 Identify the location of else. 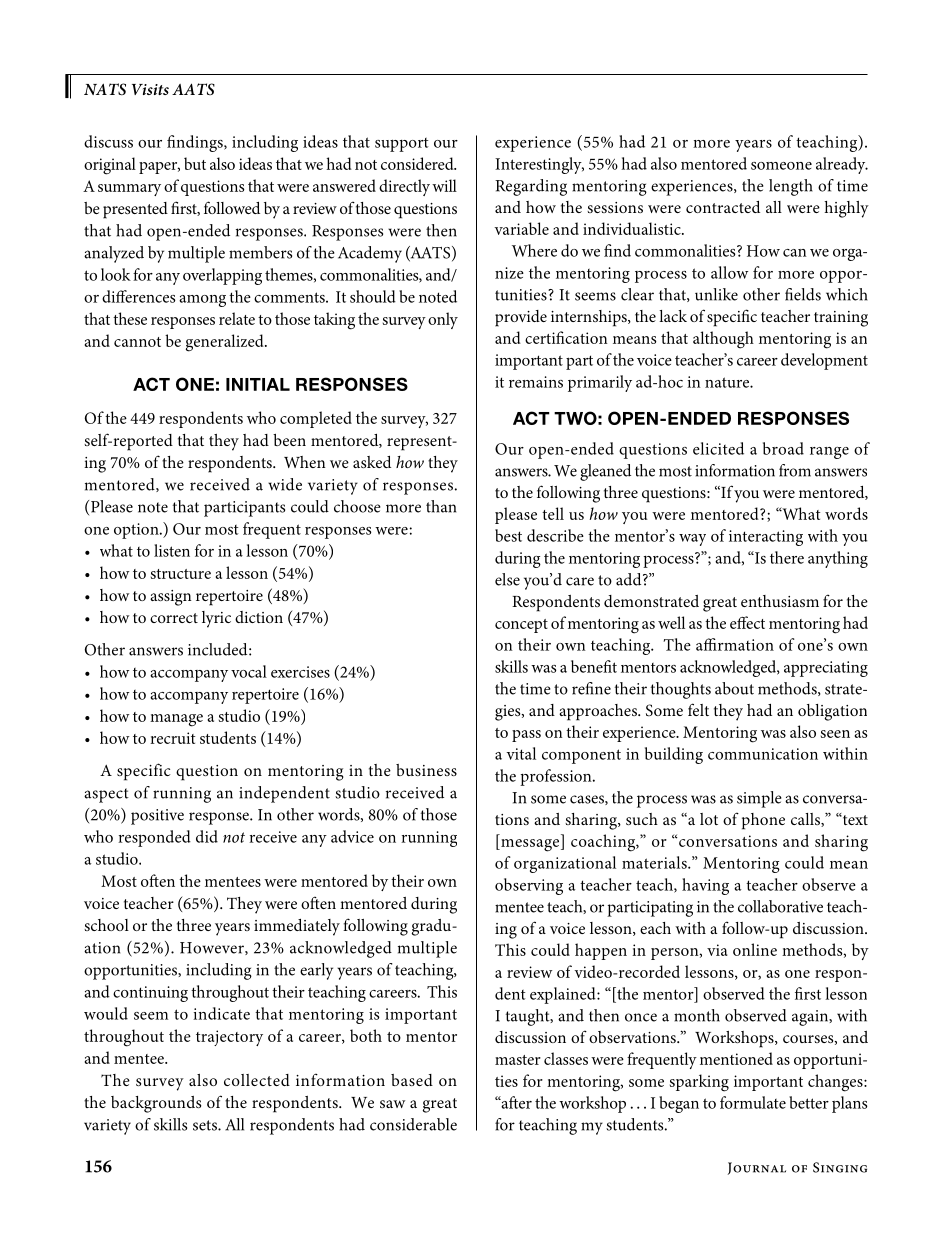
(507, 579).
